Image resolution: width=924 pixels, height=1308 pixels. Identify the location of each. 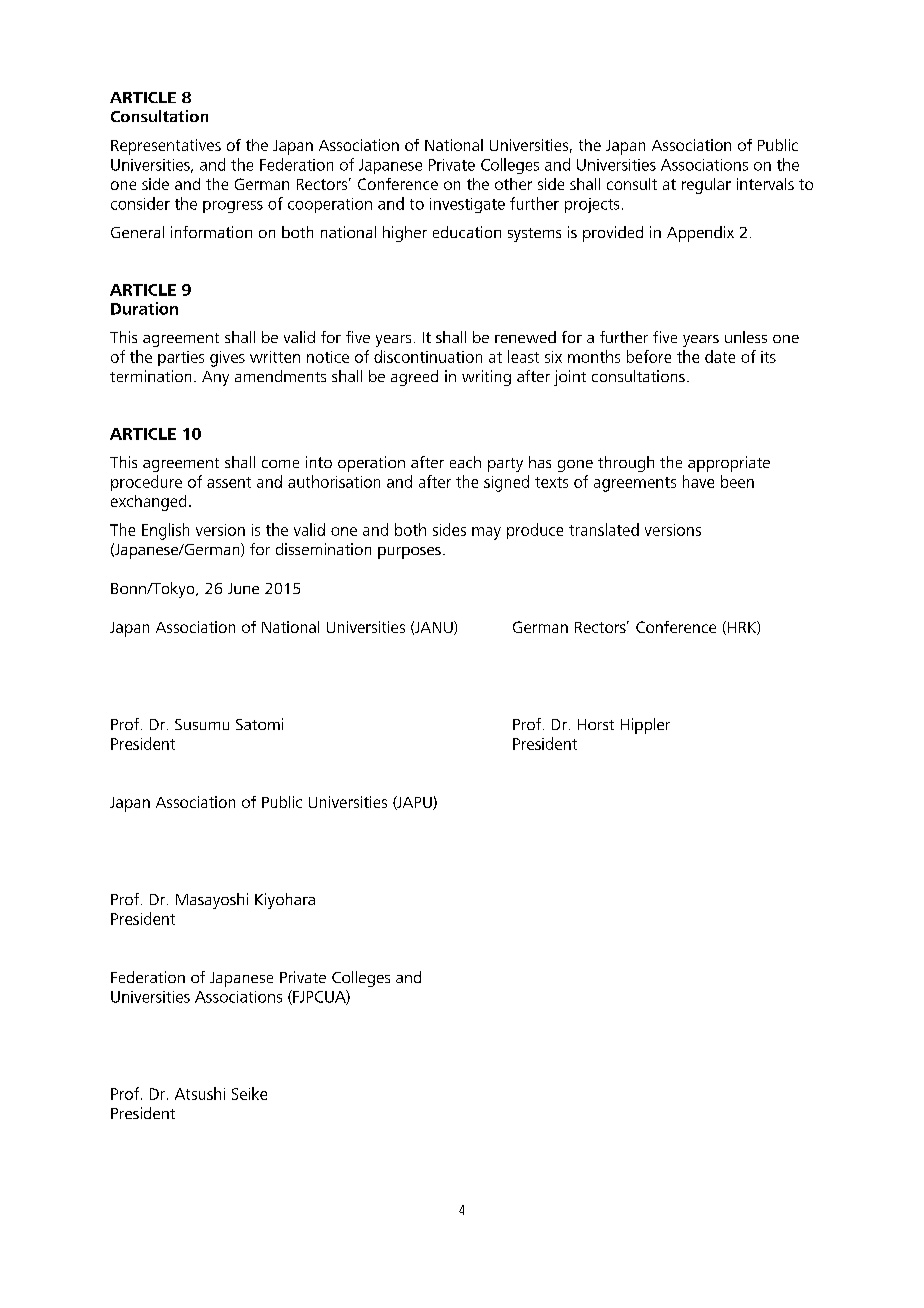
(465, 462).
